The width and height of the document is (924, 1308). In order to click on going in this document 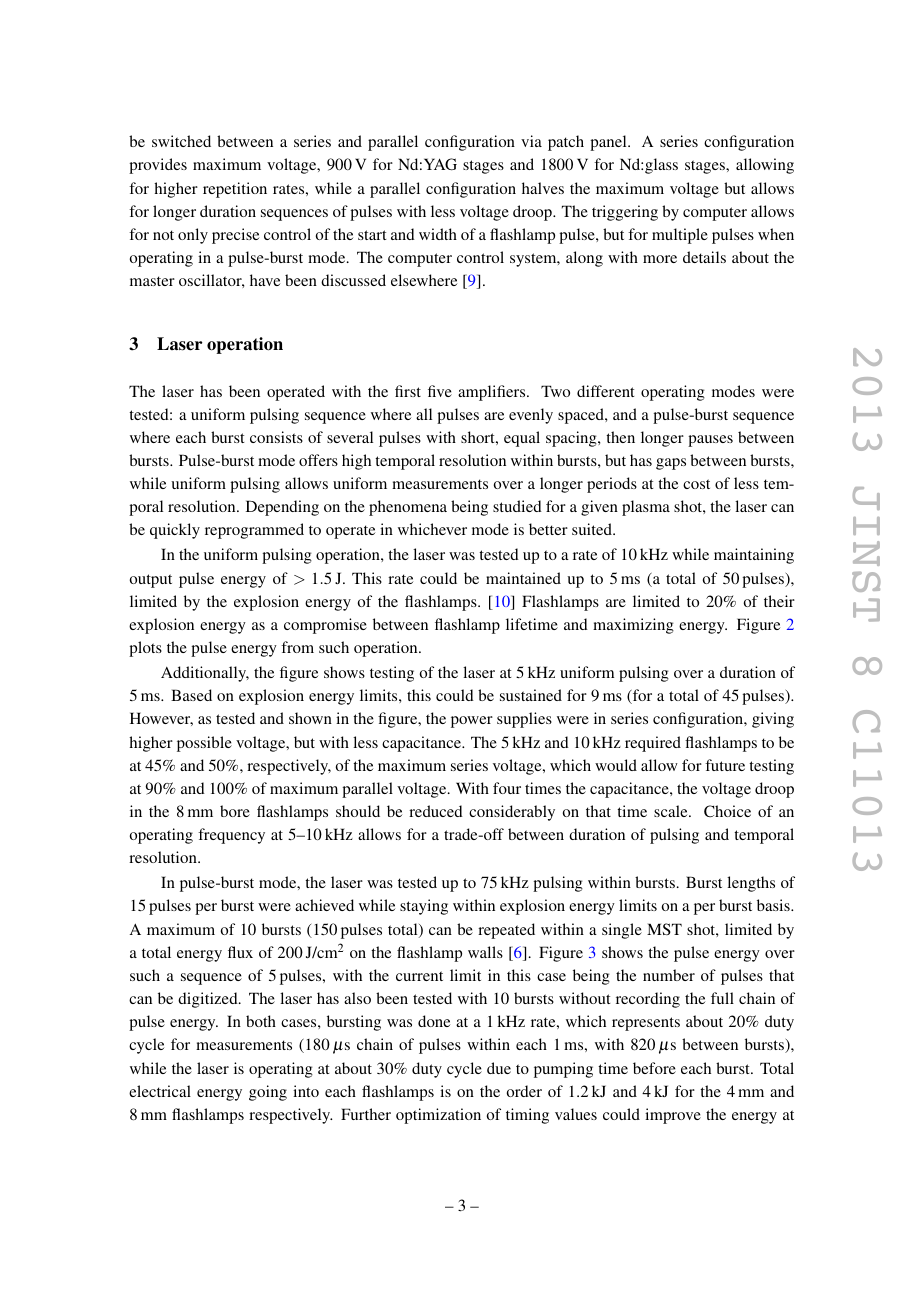, I will do `click(268, 1093)`.
